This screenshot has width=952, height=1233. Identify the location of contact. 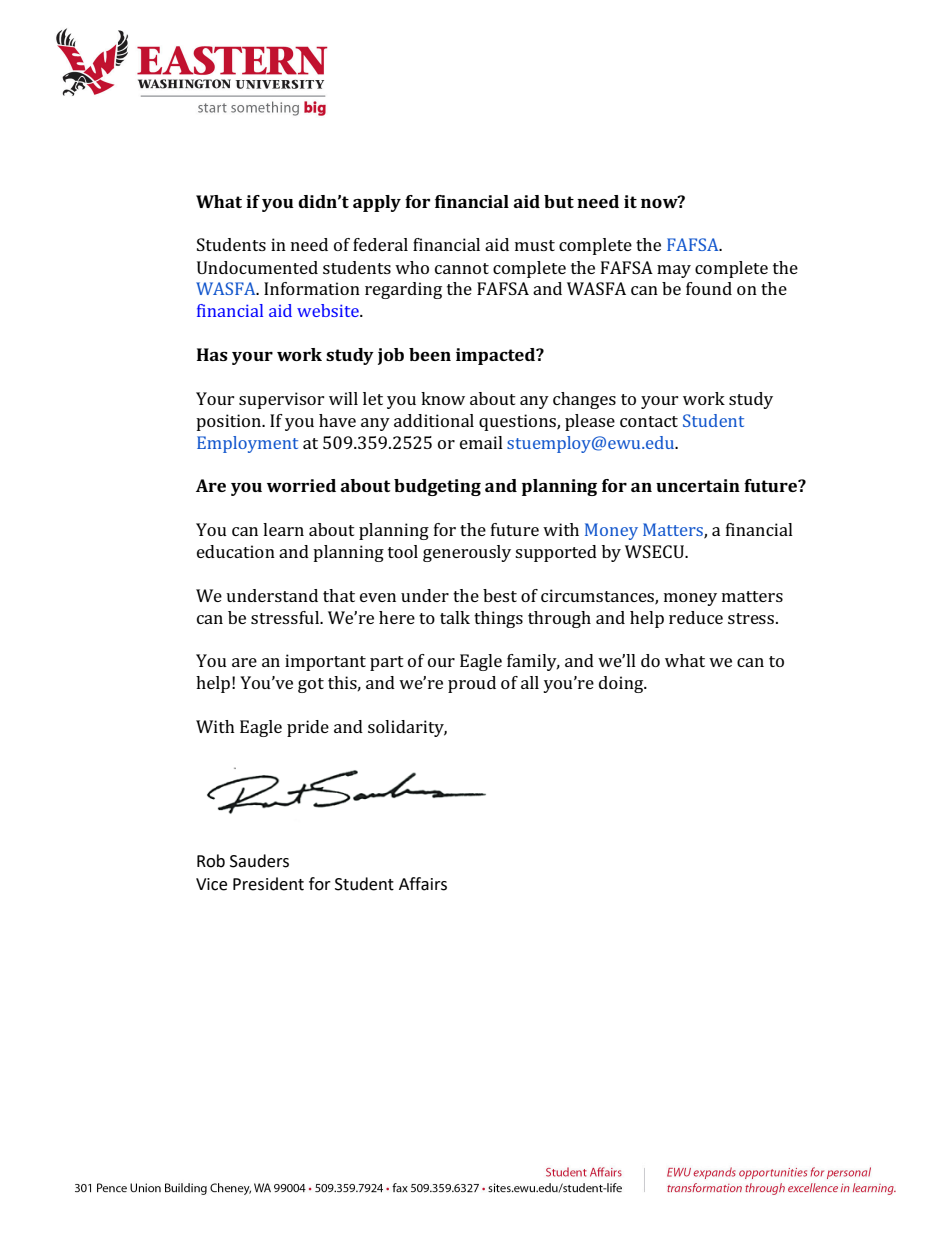
(649, 421).
